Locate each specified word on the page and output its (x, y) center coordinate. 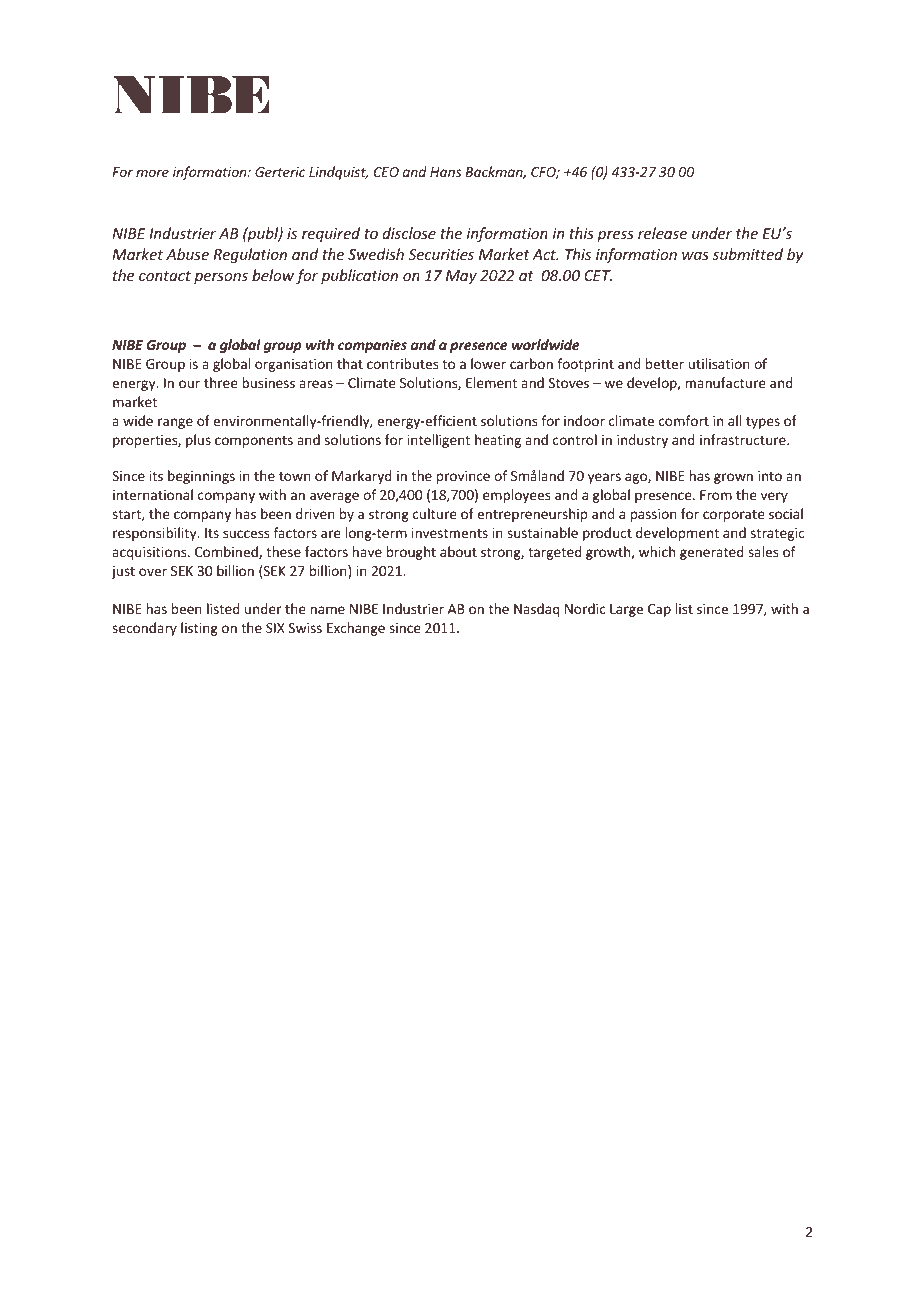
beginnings (201, 477)
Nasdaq (537, 610)
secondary (144, 629)
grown (733, 478)
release (662, 233)
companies (372, 346)
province (463, 477)
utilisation (719, 363)
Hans (445, 172)
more (152, 173)
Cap (659, 610)
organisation (294, 365)
